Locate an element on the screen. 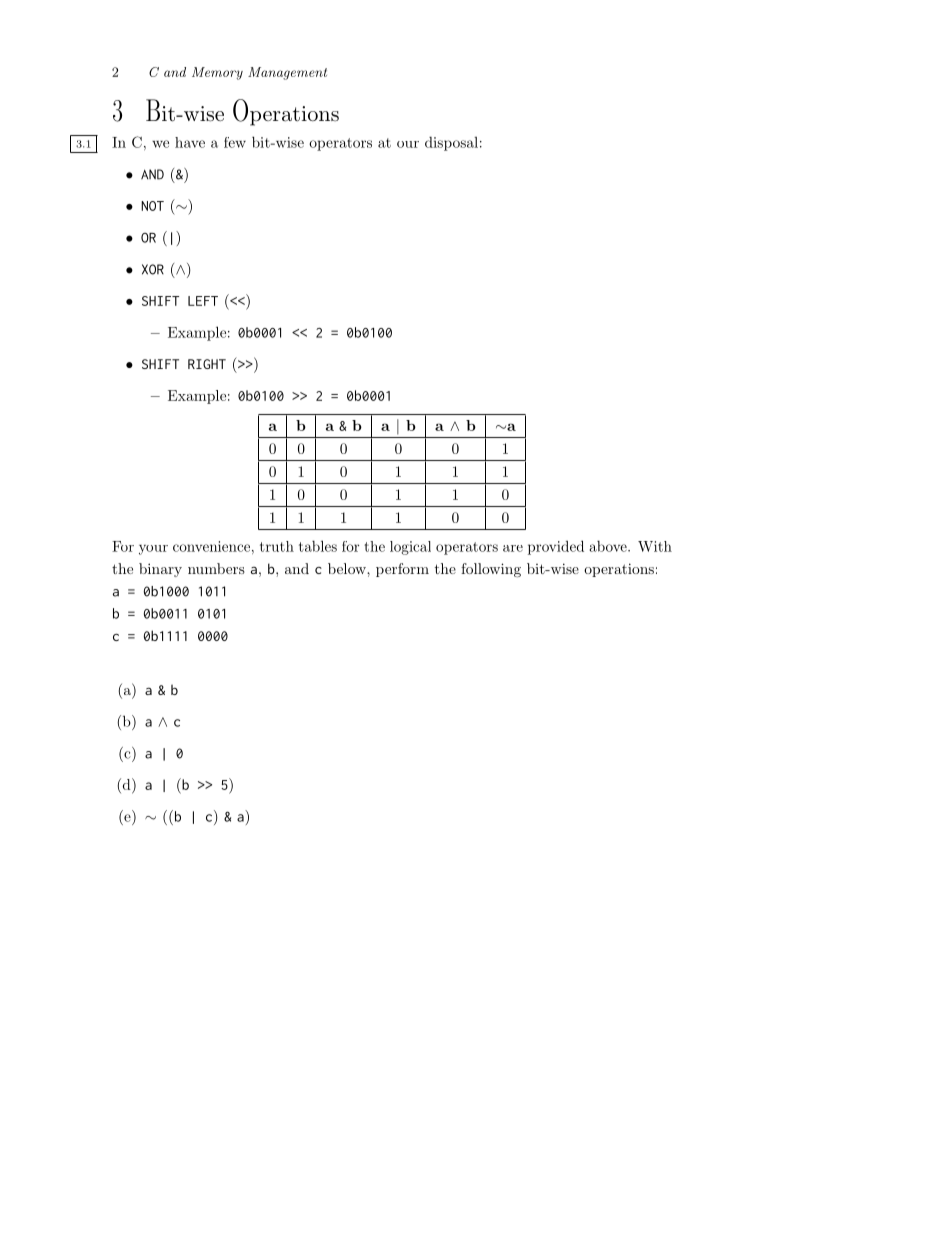 Image resolution: width=952 pixels, height=1233 pixels. have is located at coordinates (190, 142).
